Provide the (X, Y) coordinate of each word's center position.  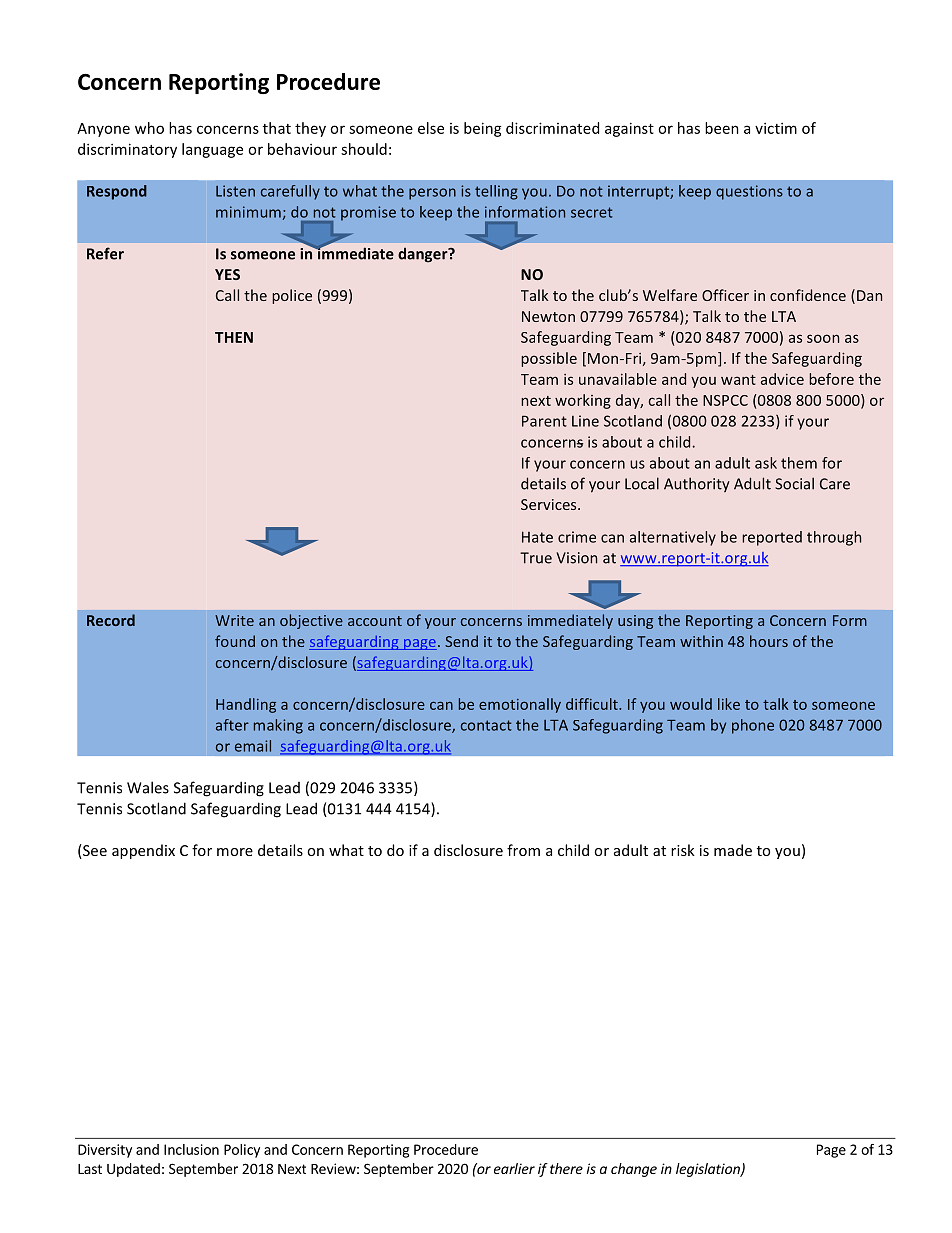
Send (461, 641)
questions (749, 192)
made (733, 850)
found (235, 641)
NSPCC (725, 400)
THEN (234, 337)
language (212, 150)
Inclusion (191, 1149)
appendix (143, 851)
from (523, 850)
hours (769, 641)
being (483, 129)
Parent (544, 421)
